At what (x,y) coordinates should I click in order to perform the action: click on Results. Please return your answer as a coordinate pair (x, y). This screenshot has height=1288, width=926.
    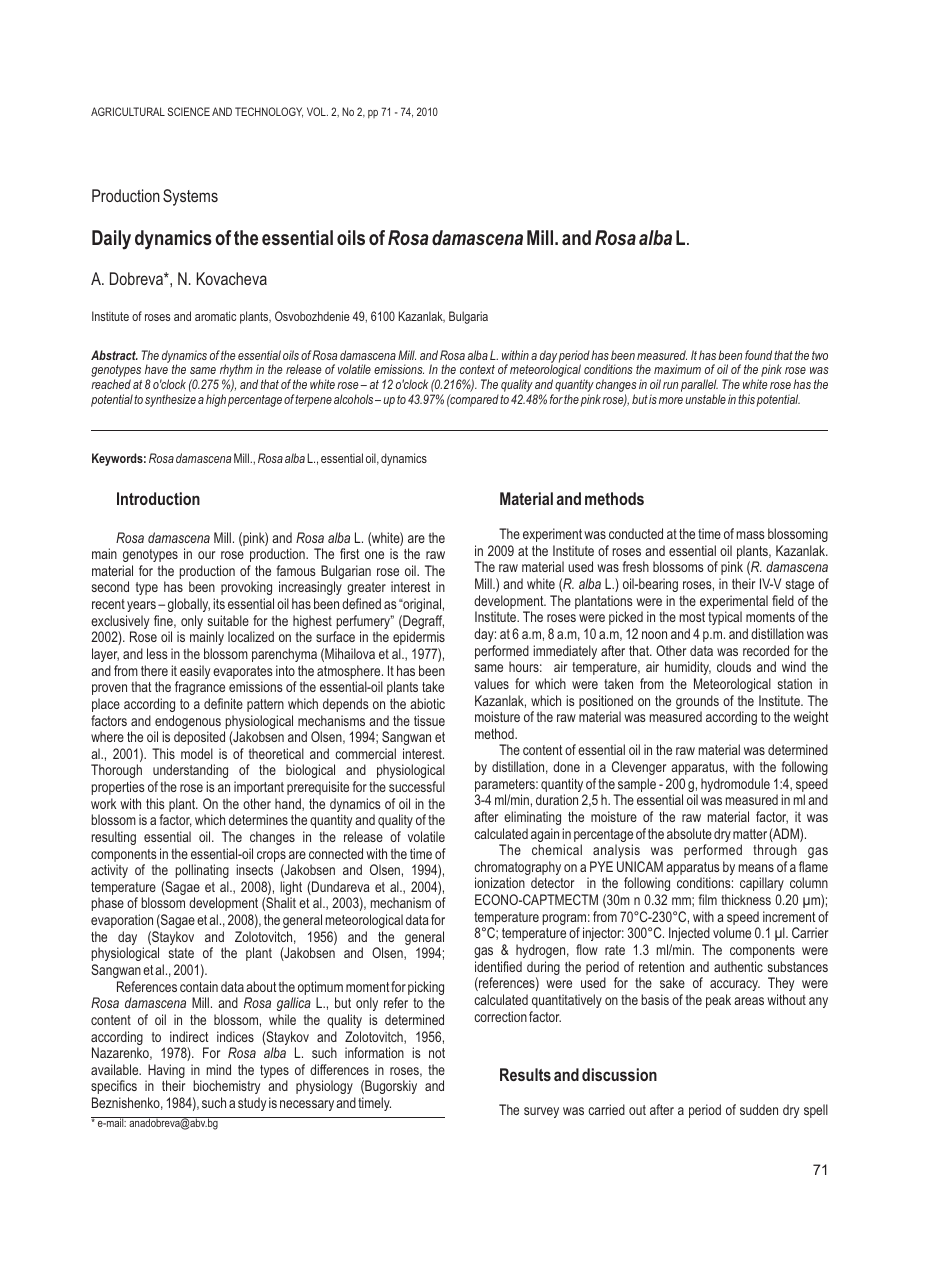
    Looking at the image, I should click on (525, 1074).
